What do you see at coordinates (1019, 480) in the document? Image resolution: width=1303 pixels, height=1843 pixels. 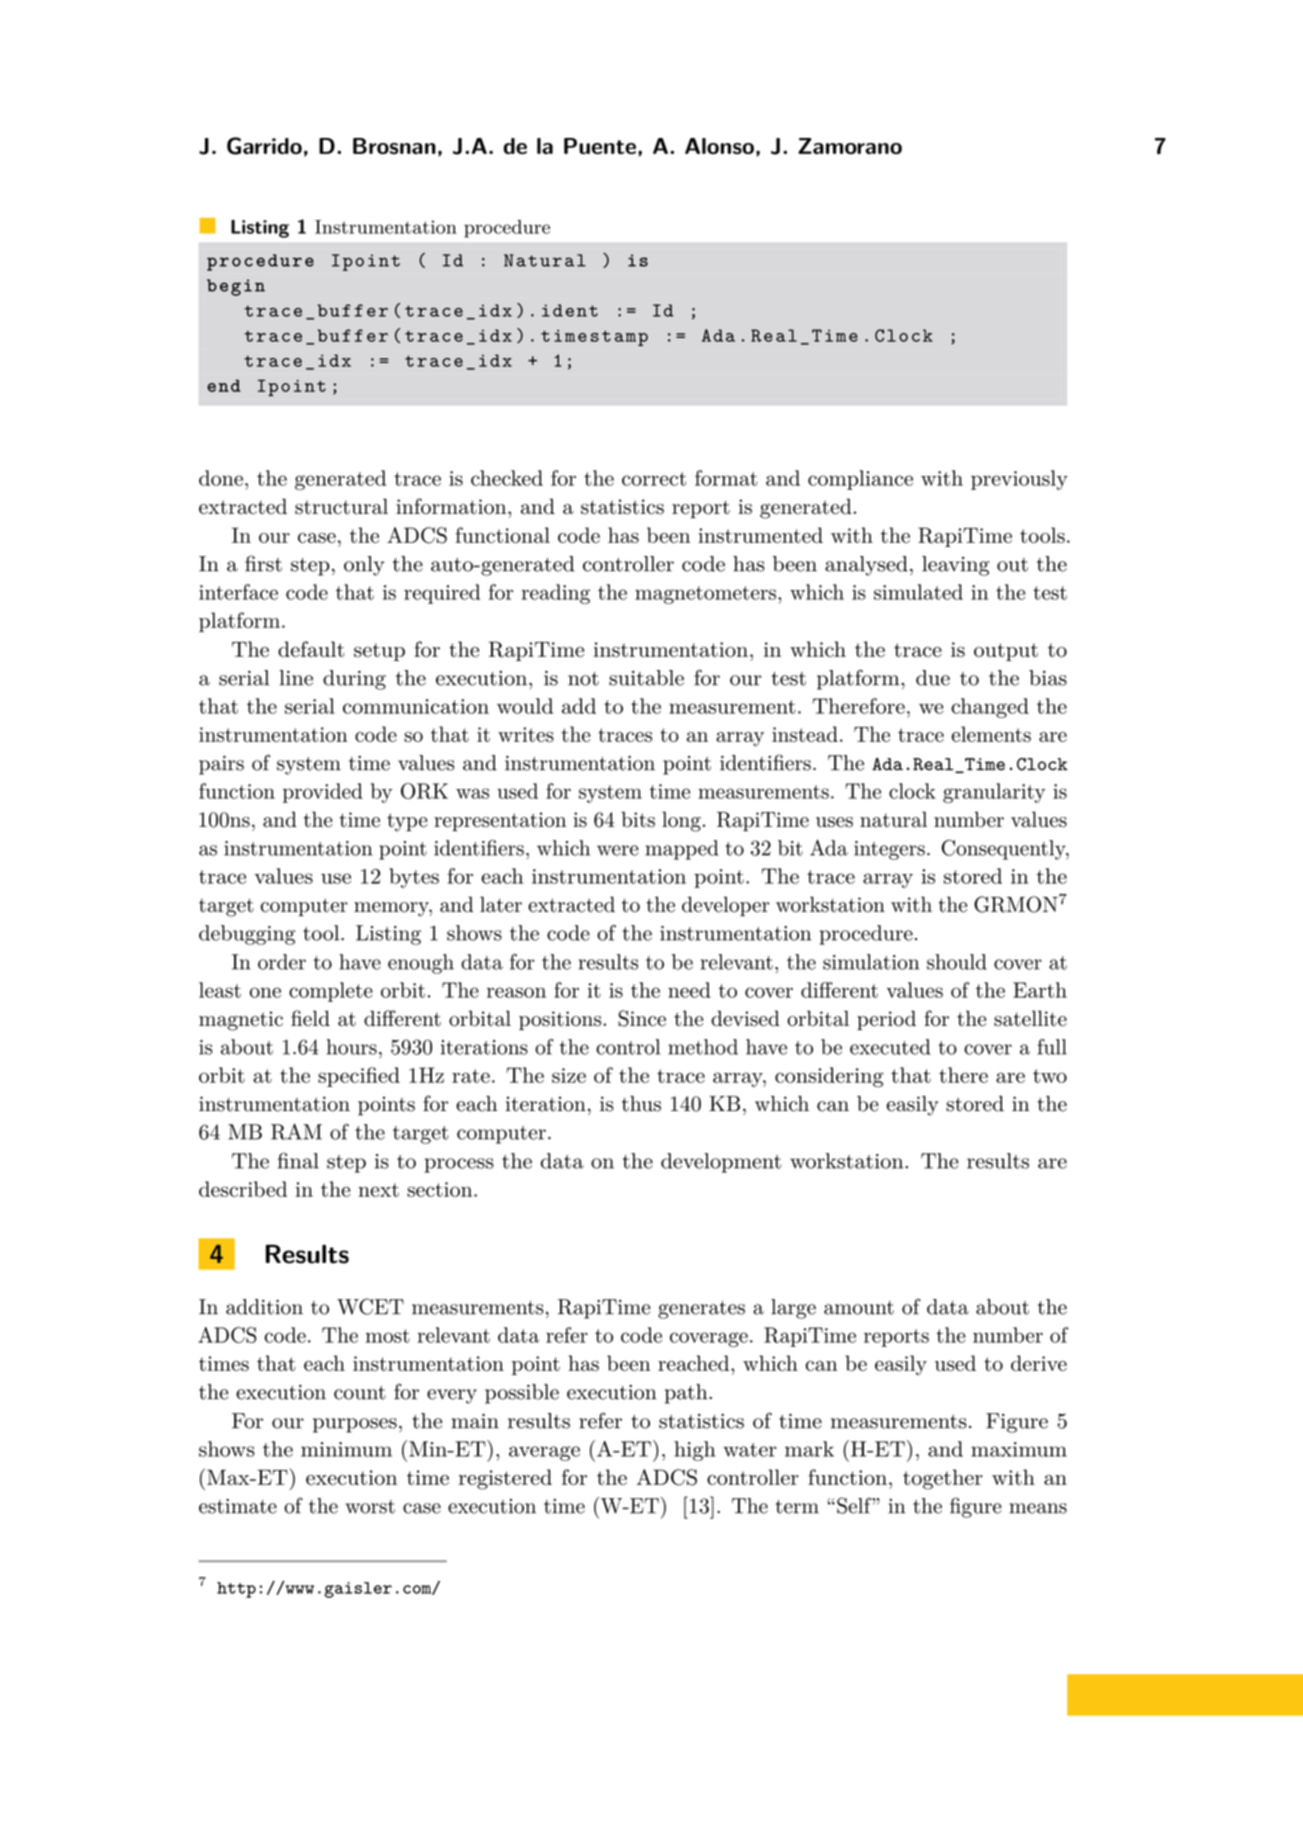 I see `previously` at bounding box center [1019, 480].
